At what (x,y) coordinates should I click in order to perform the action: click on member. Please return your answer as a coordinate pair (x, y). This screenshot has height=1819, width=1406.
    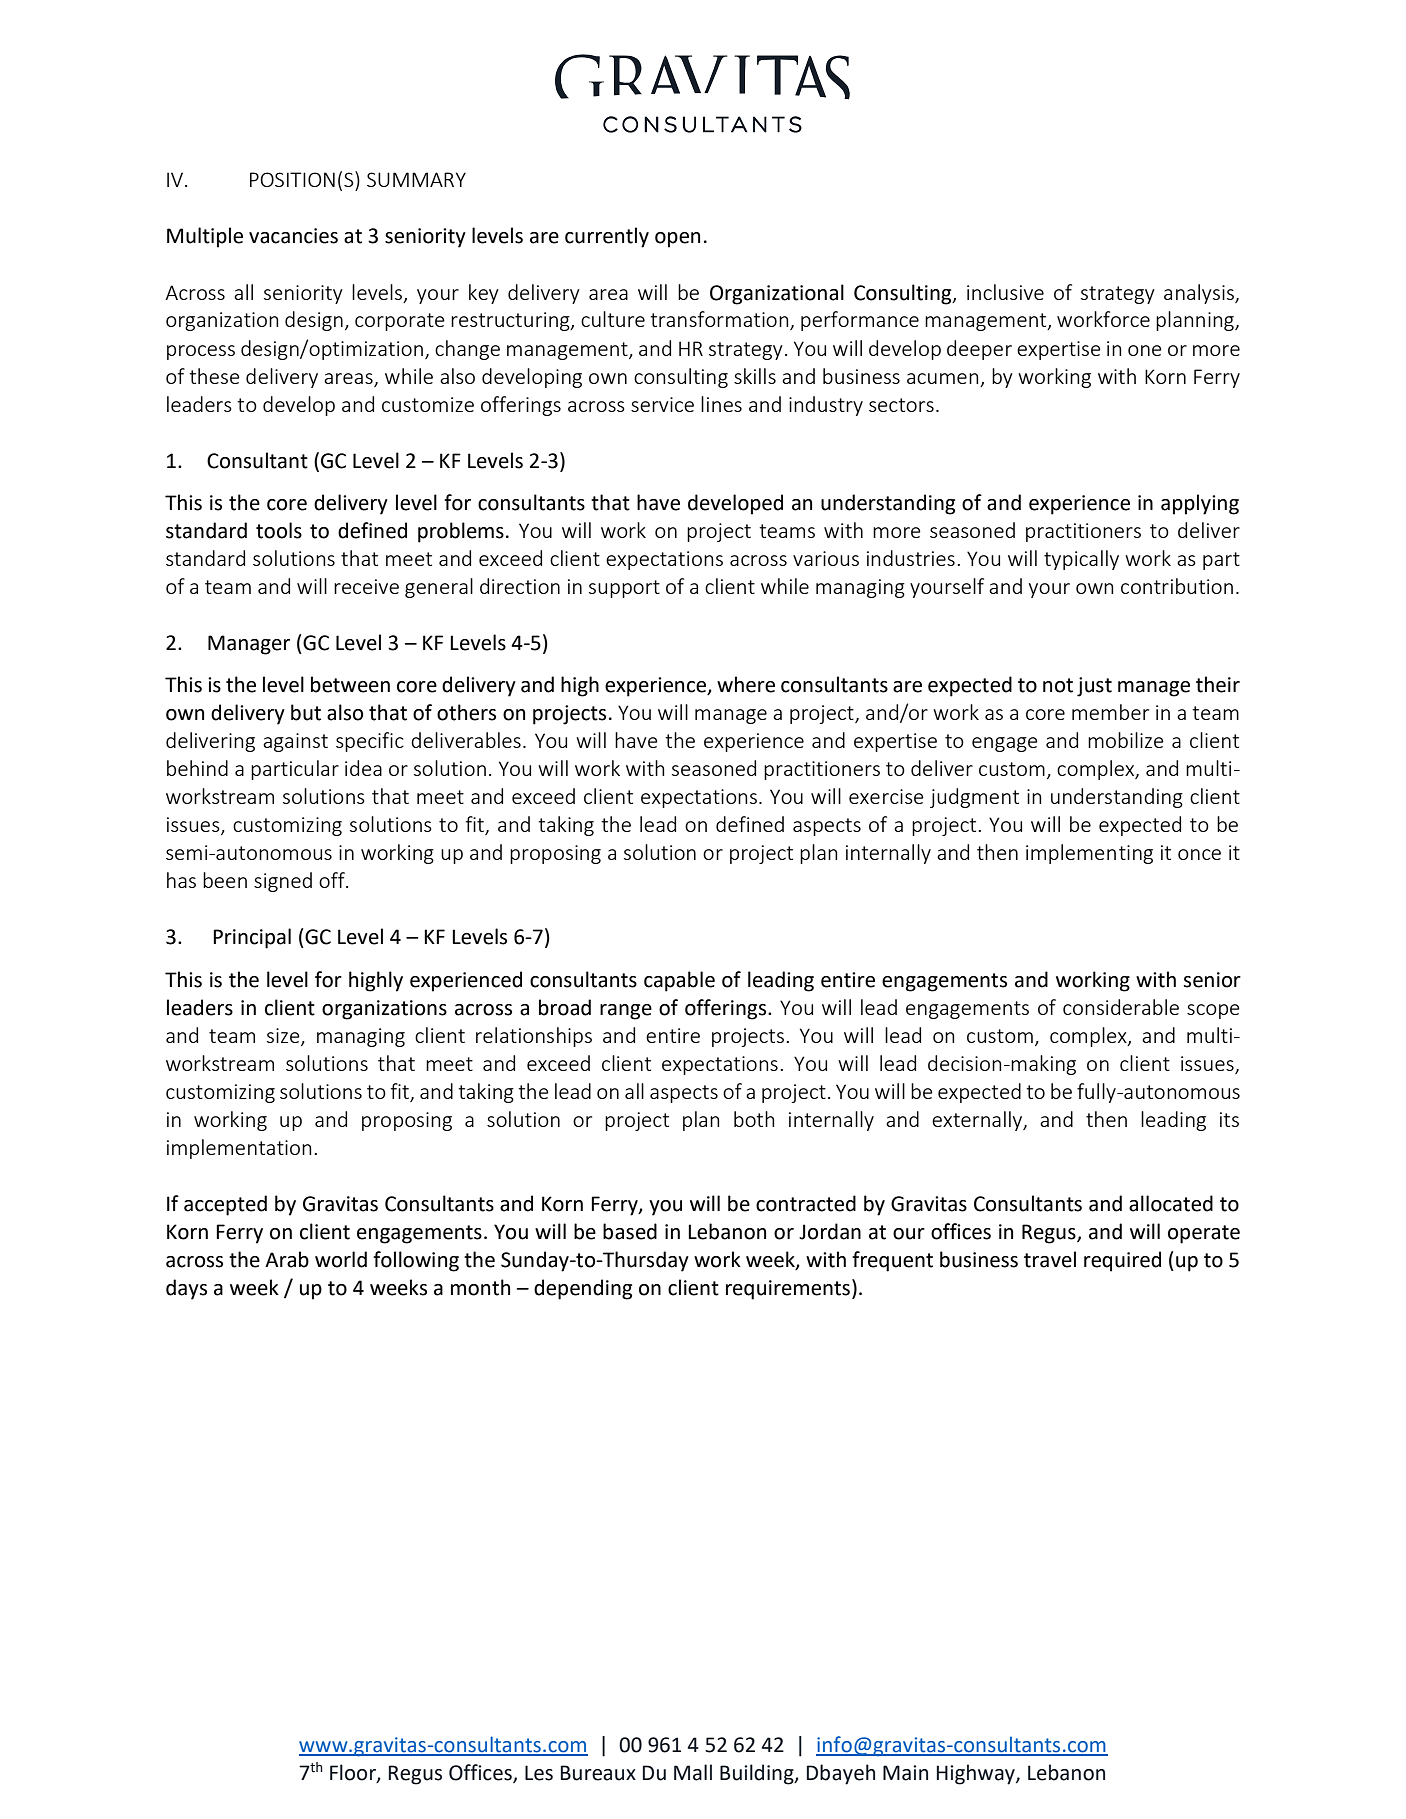
    Looking at the image, I should click on (1110, 712).
